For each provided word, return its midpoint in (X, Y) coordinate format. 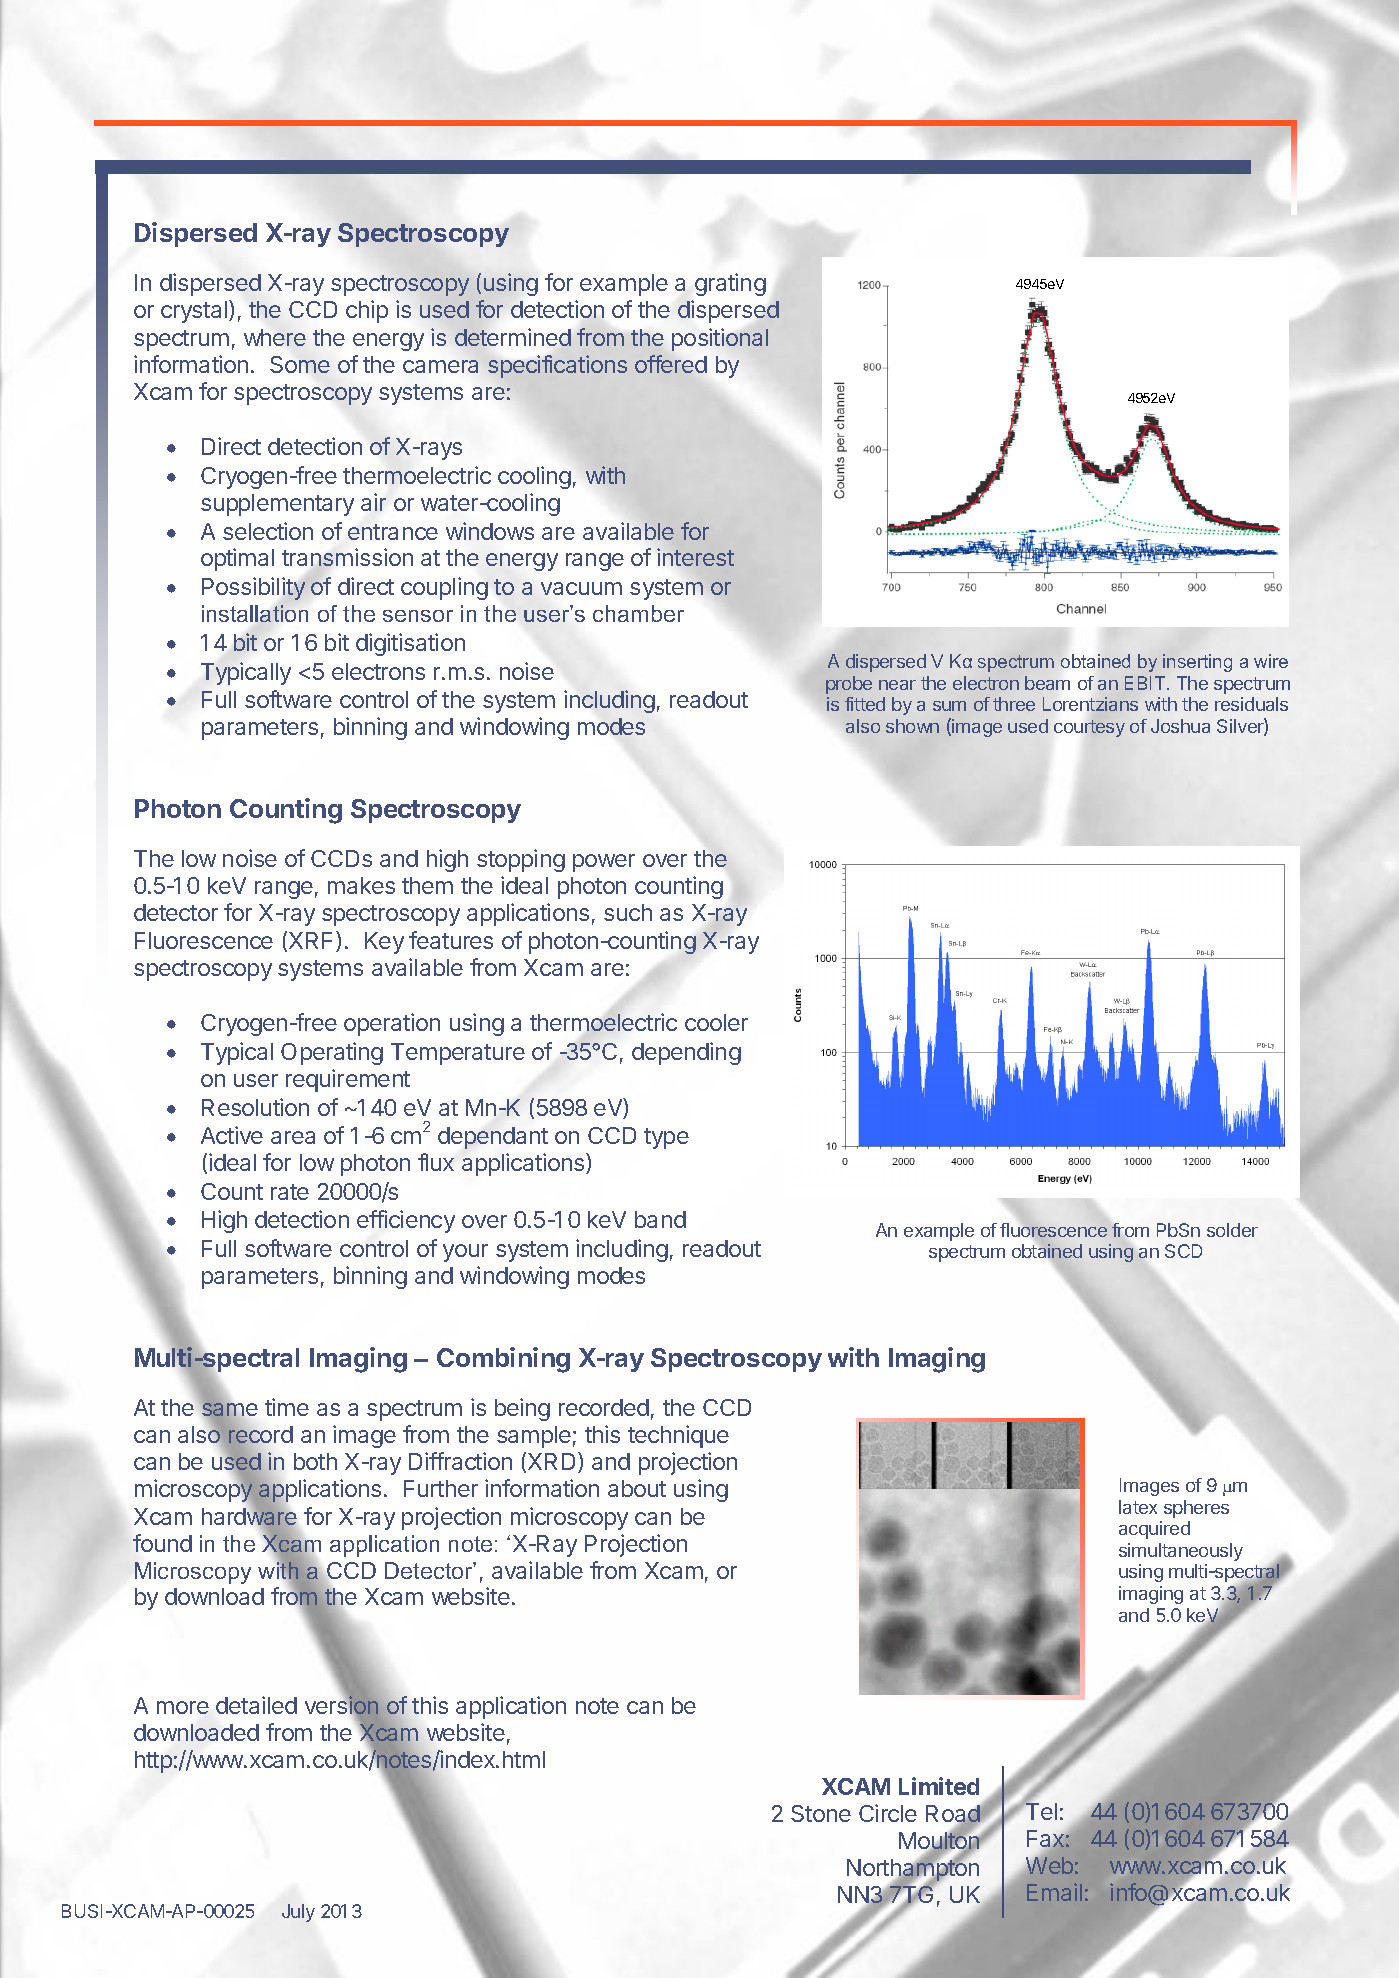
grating (730, 284)
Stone (821, 1813)
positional (720, 339)
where (275, 337)
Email (1054, 1892)
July (298, 1913)
